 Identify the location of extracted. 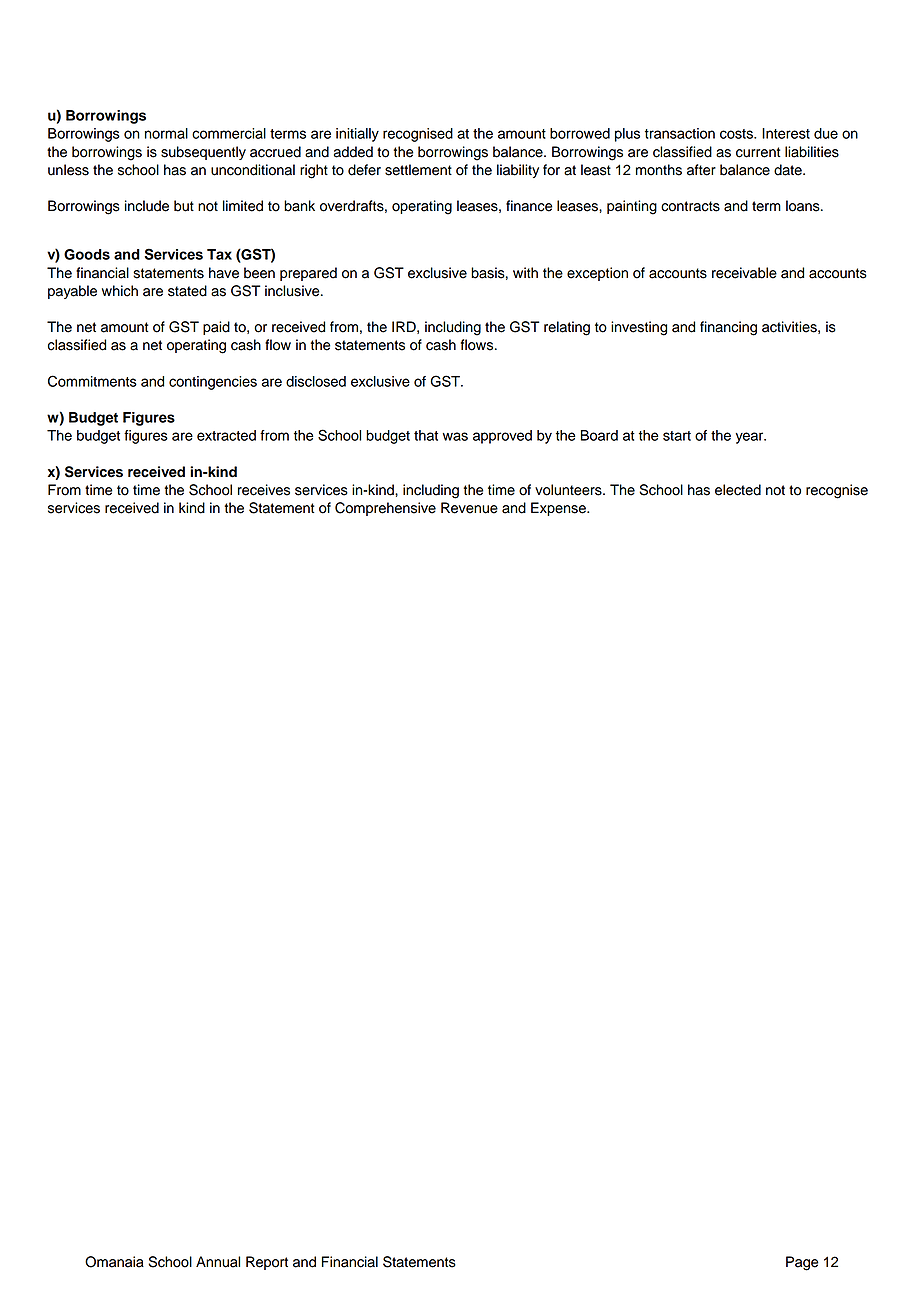
(226, 435).
